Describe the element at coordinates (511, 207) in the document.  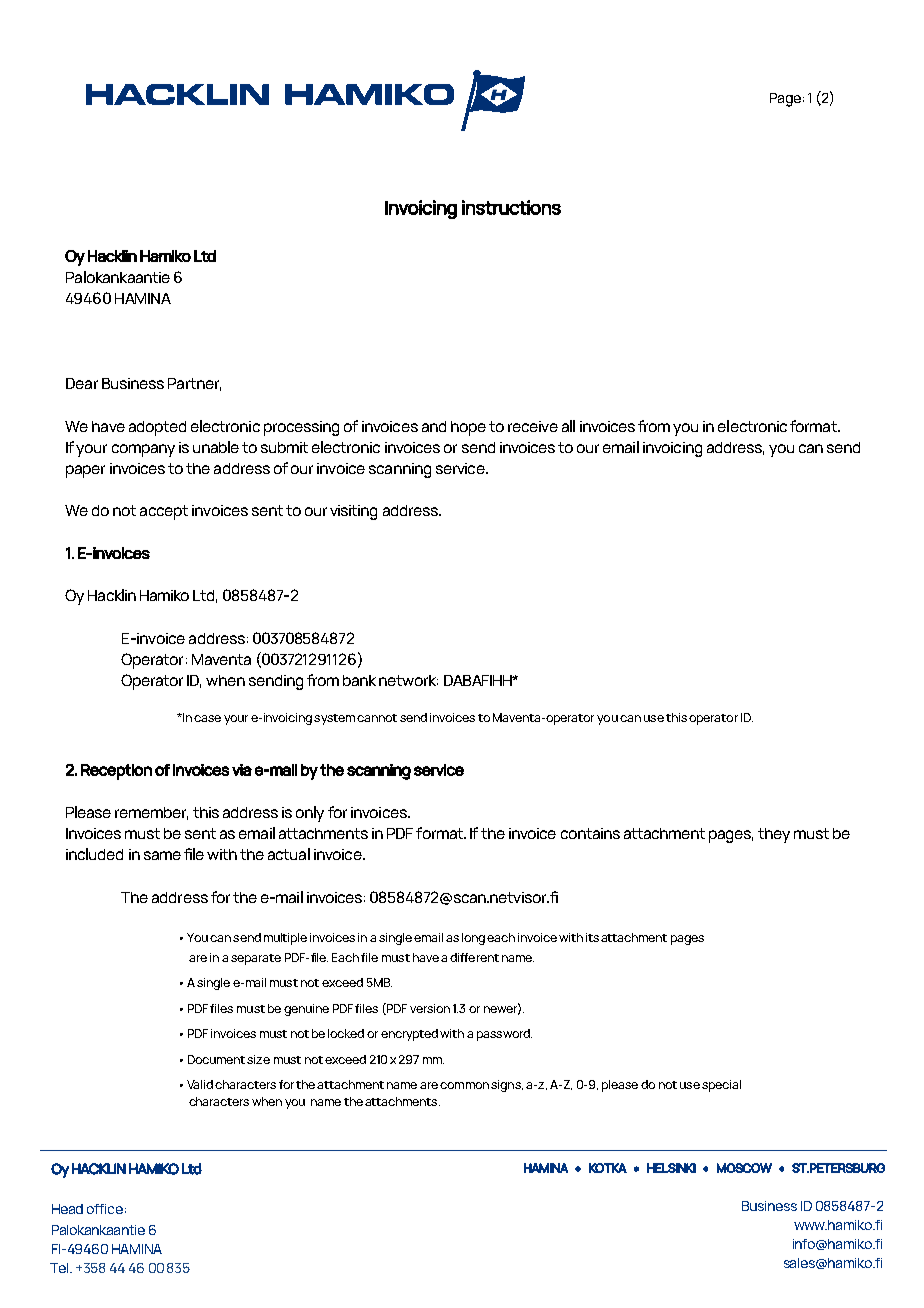
I see `instructions` at that location.
